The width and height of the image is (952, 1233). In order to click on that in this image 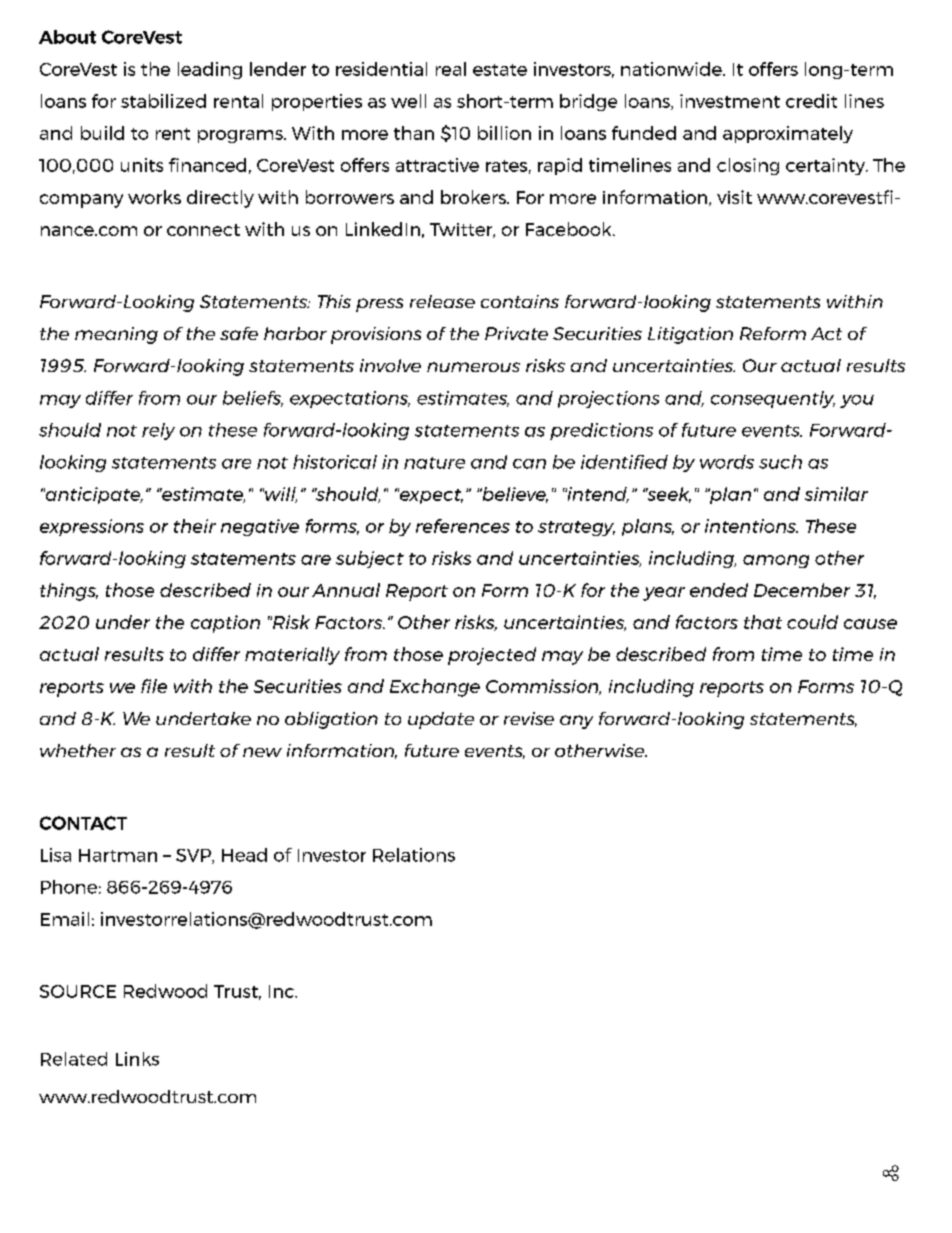, I will do `click(763, 622)`.
